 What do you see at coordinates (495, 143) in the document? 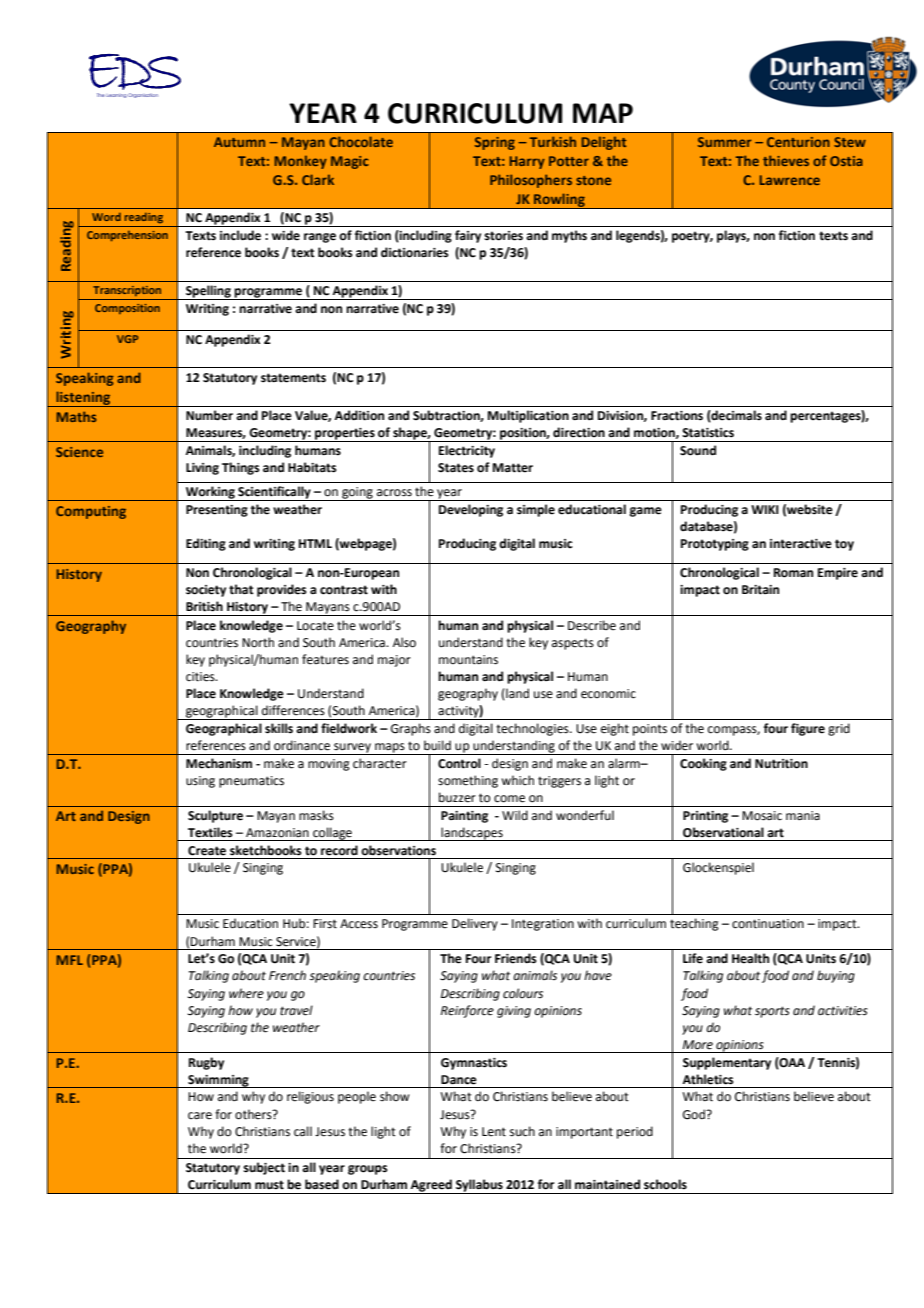
I see `Spring` at bounding box center [495, 143].
